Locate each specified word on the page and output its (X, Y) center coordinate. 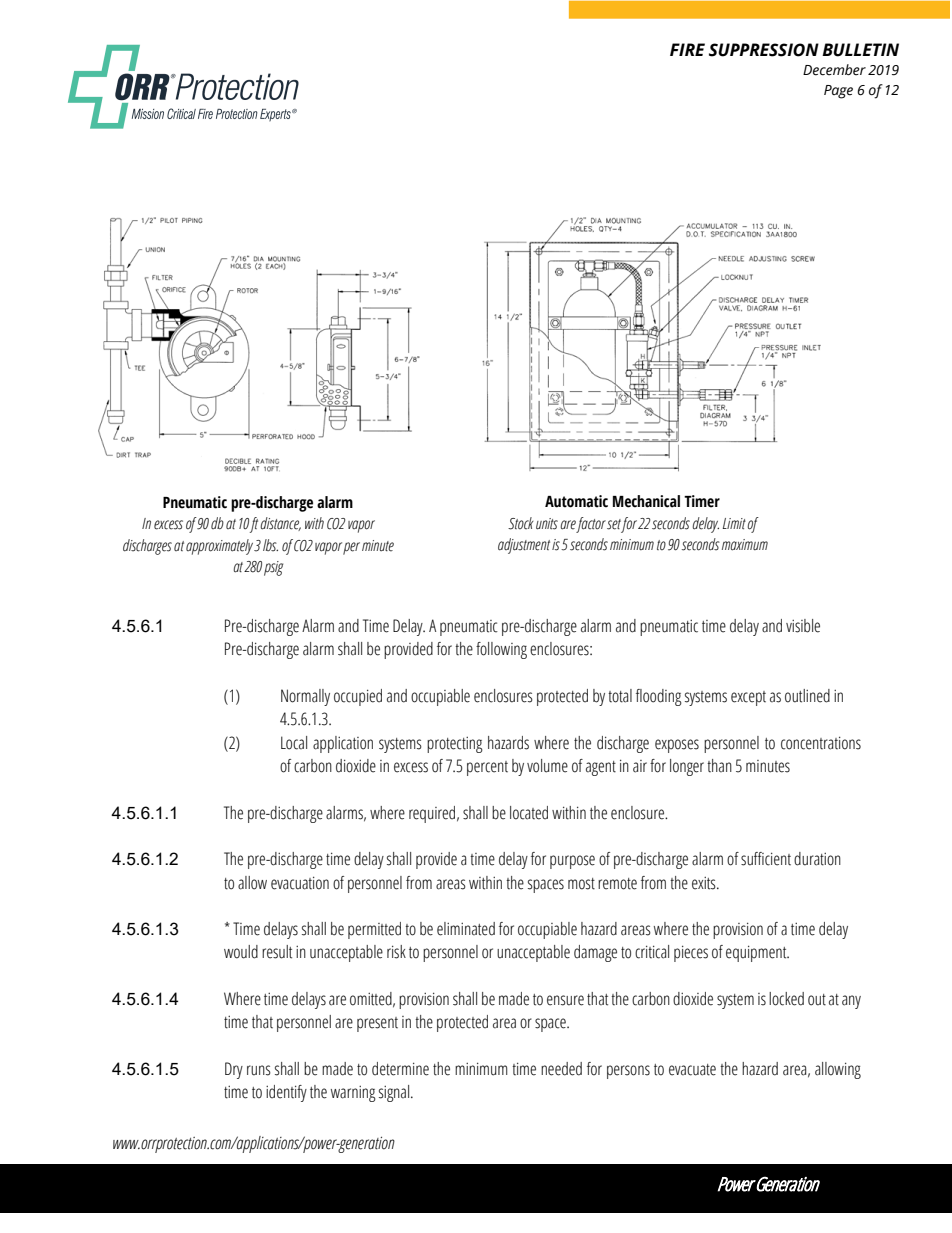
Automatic (576, 501)
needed (561, 1069)
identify (286, 1093)
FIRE (687, 49)
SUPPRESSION (764, 50)
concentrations (821, 743)
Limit (734, 524)
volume (547, 766)
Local (294, 743)
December (834, 70)
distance (280, 524)
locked (786, 999)
